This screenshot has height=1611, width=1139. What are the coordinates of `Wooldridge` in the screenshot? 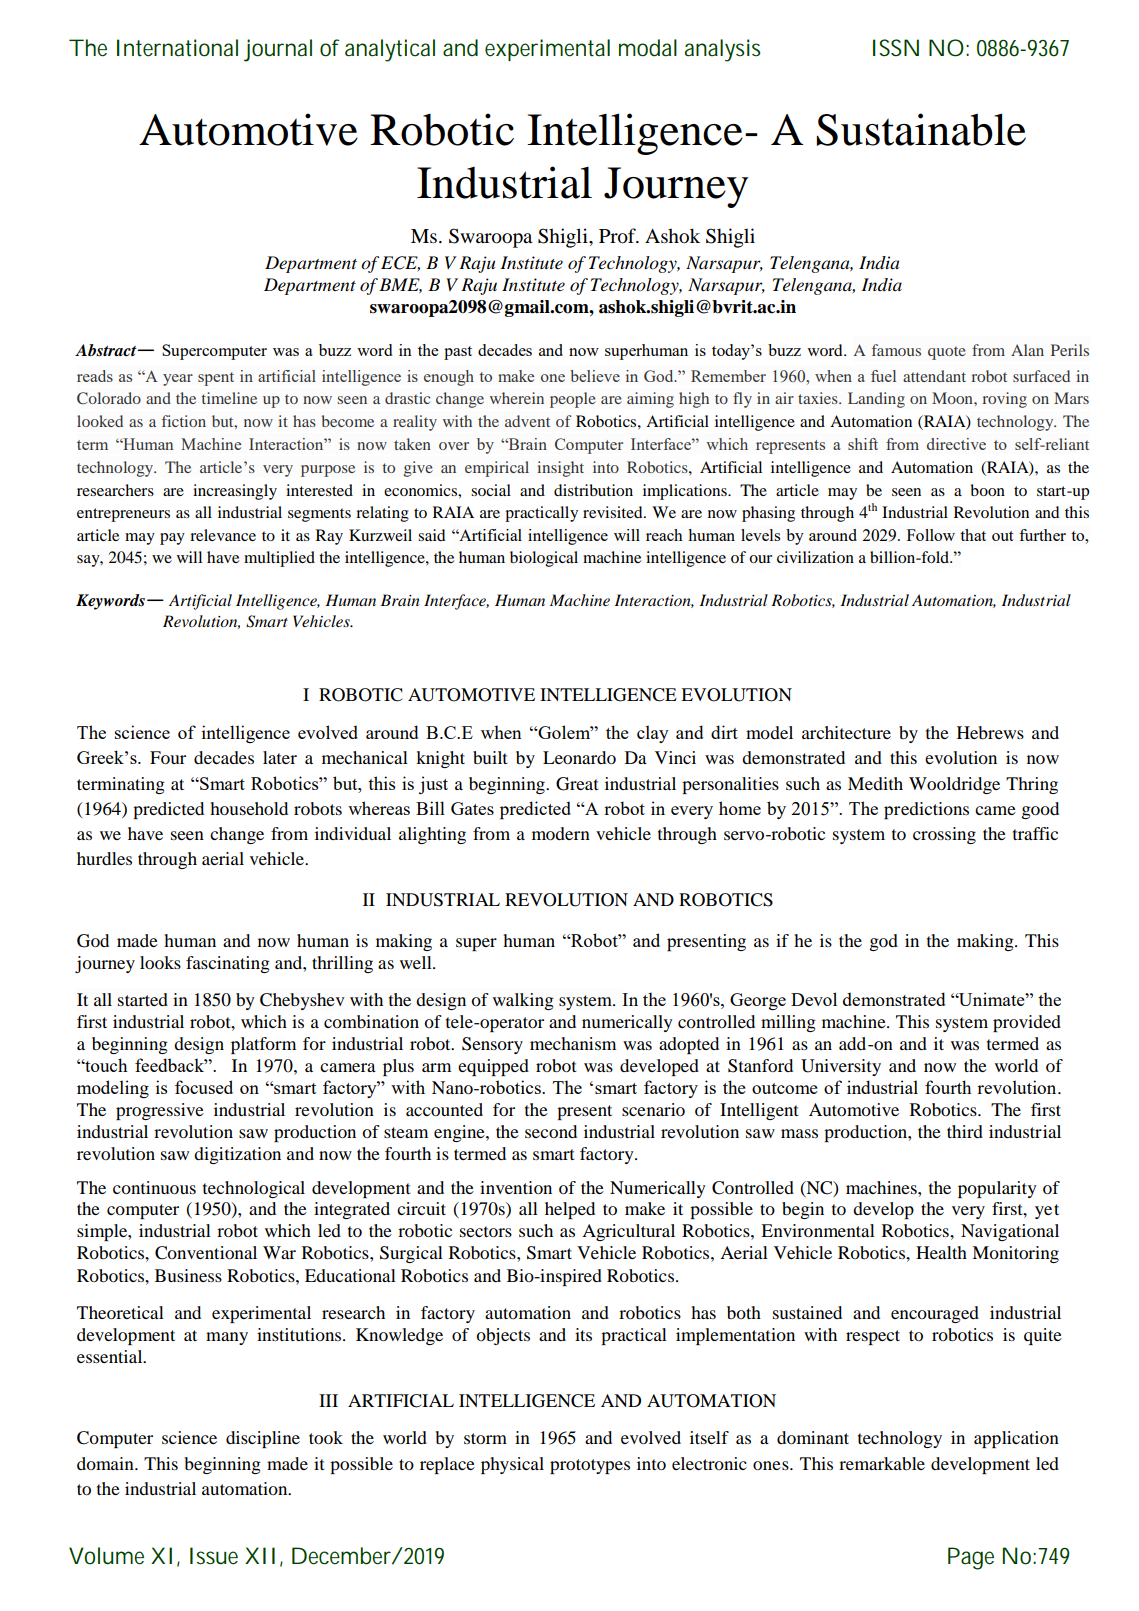 It's located at (954, 785).
